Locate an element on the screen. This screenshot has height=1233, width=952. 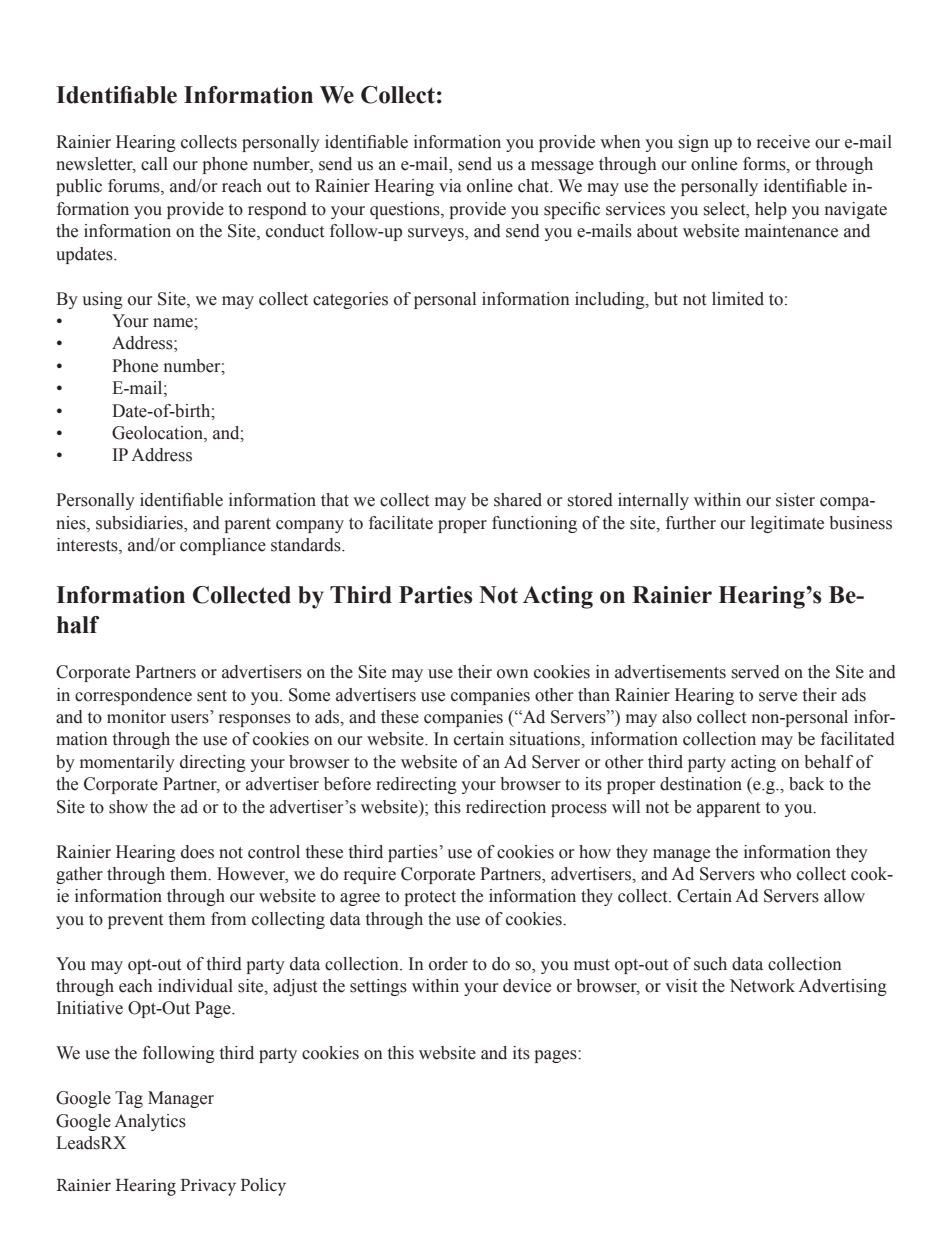
call is located at coordinates (154, 164).
